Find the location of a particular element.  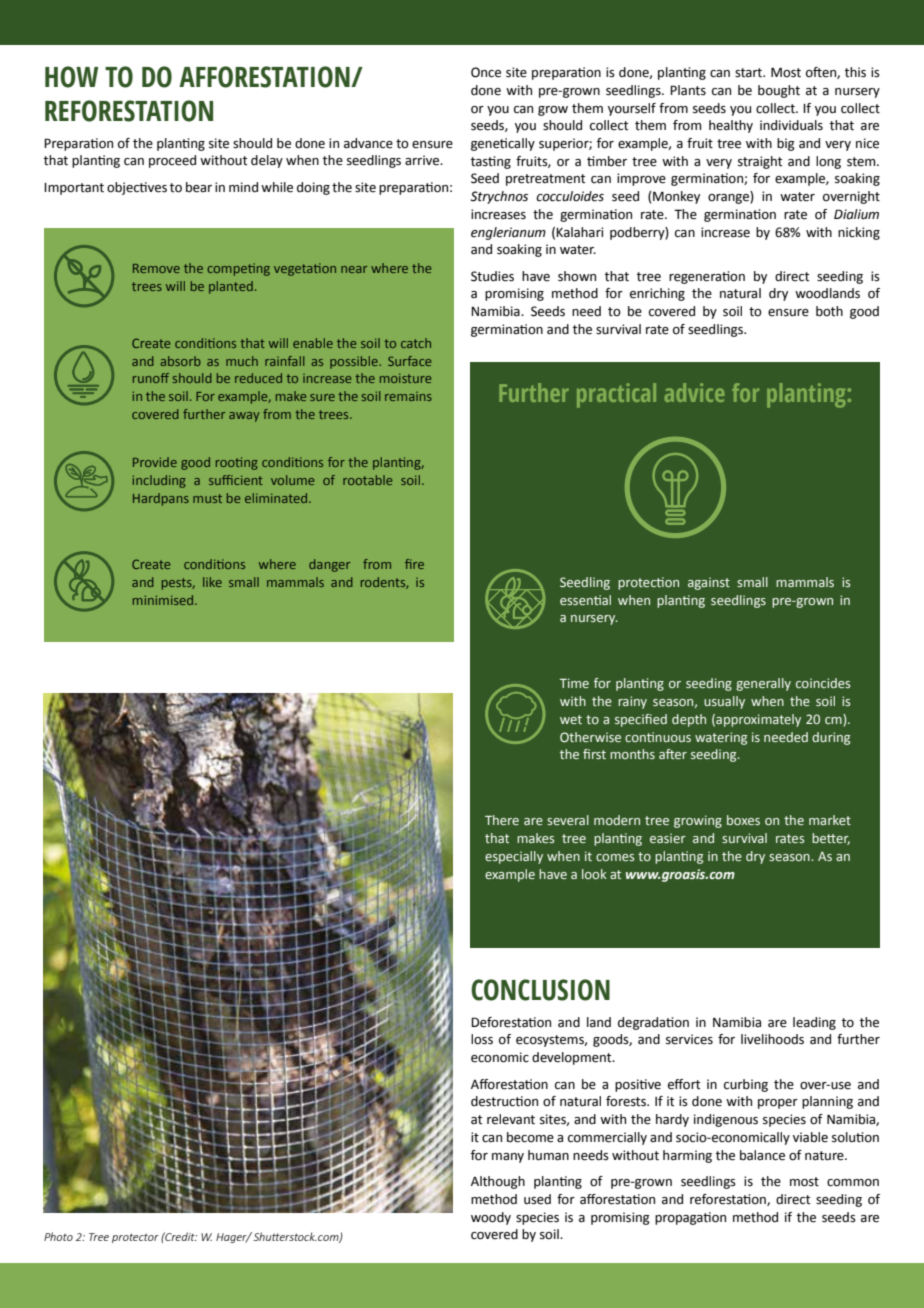

fire is located at coordinates (414, 564).
